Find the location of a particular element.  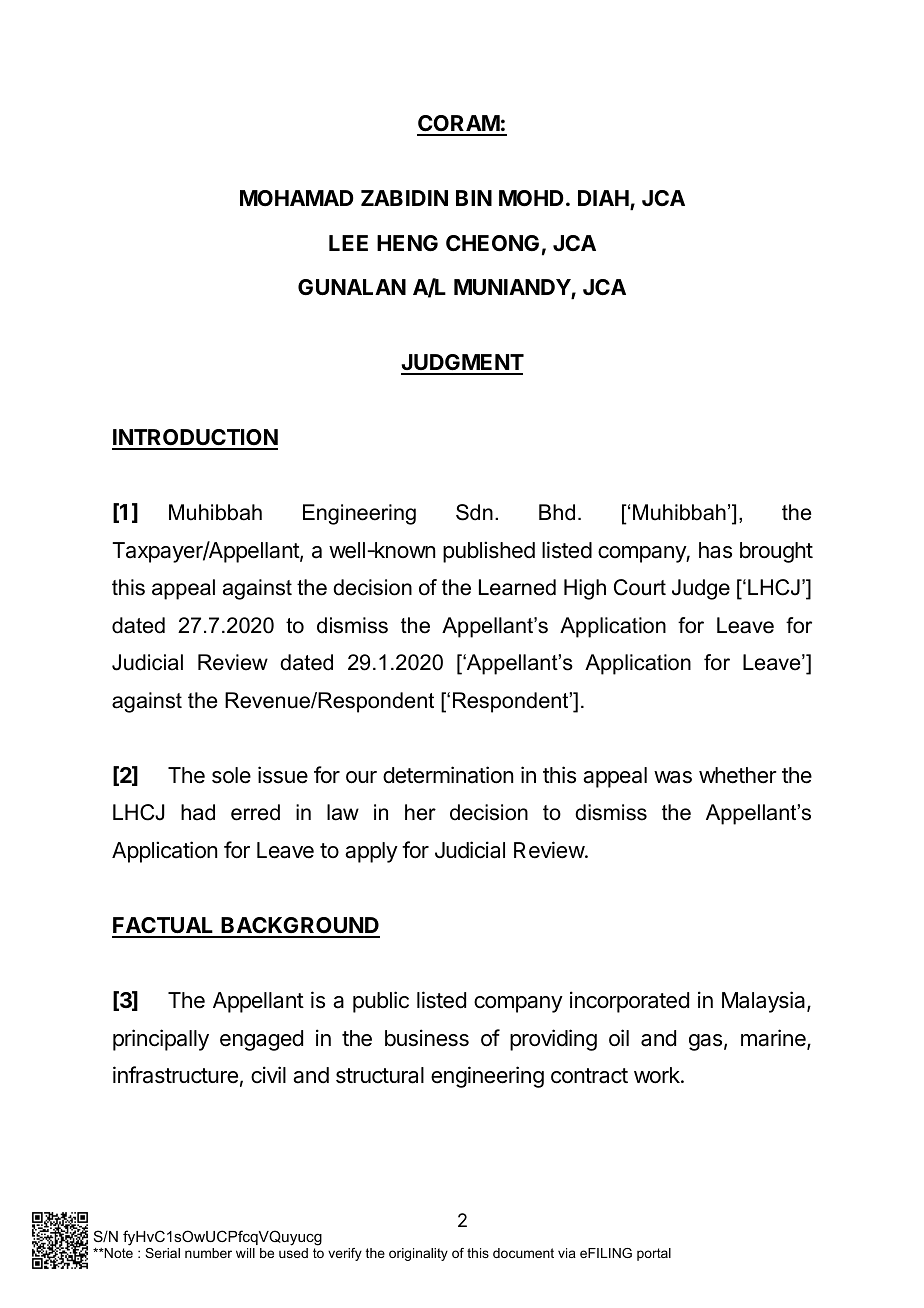

had is located at coordinates (198, 812).
